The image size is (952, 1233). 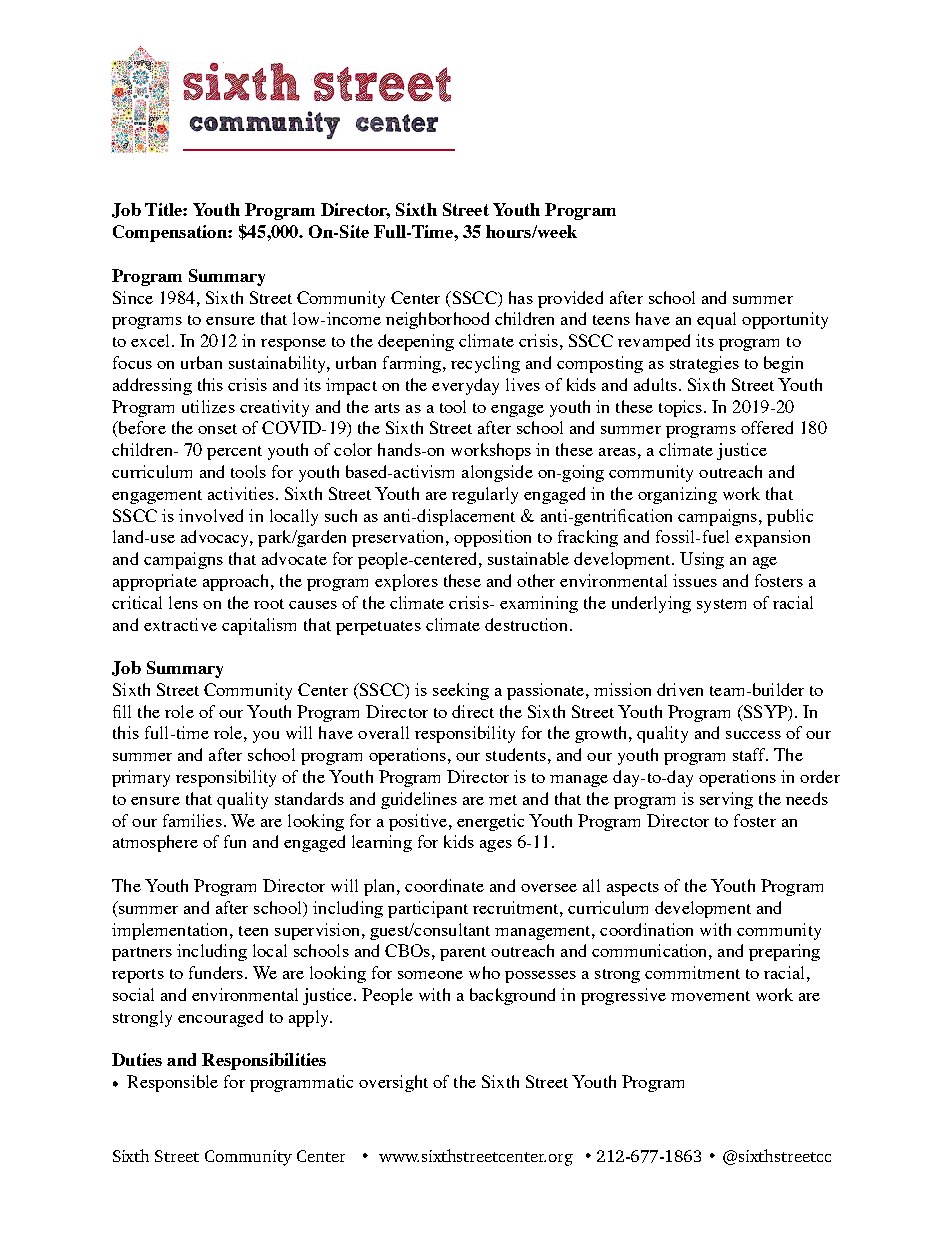 What do you see at coordinates (521, 297) in the image?
I see `has` at bounding box center [521, 297].
